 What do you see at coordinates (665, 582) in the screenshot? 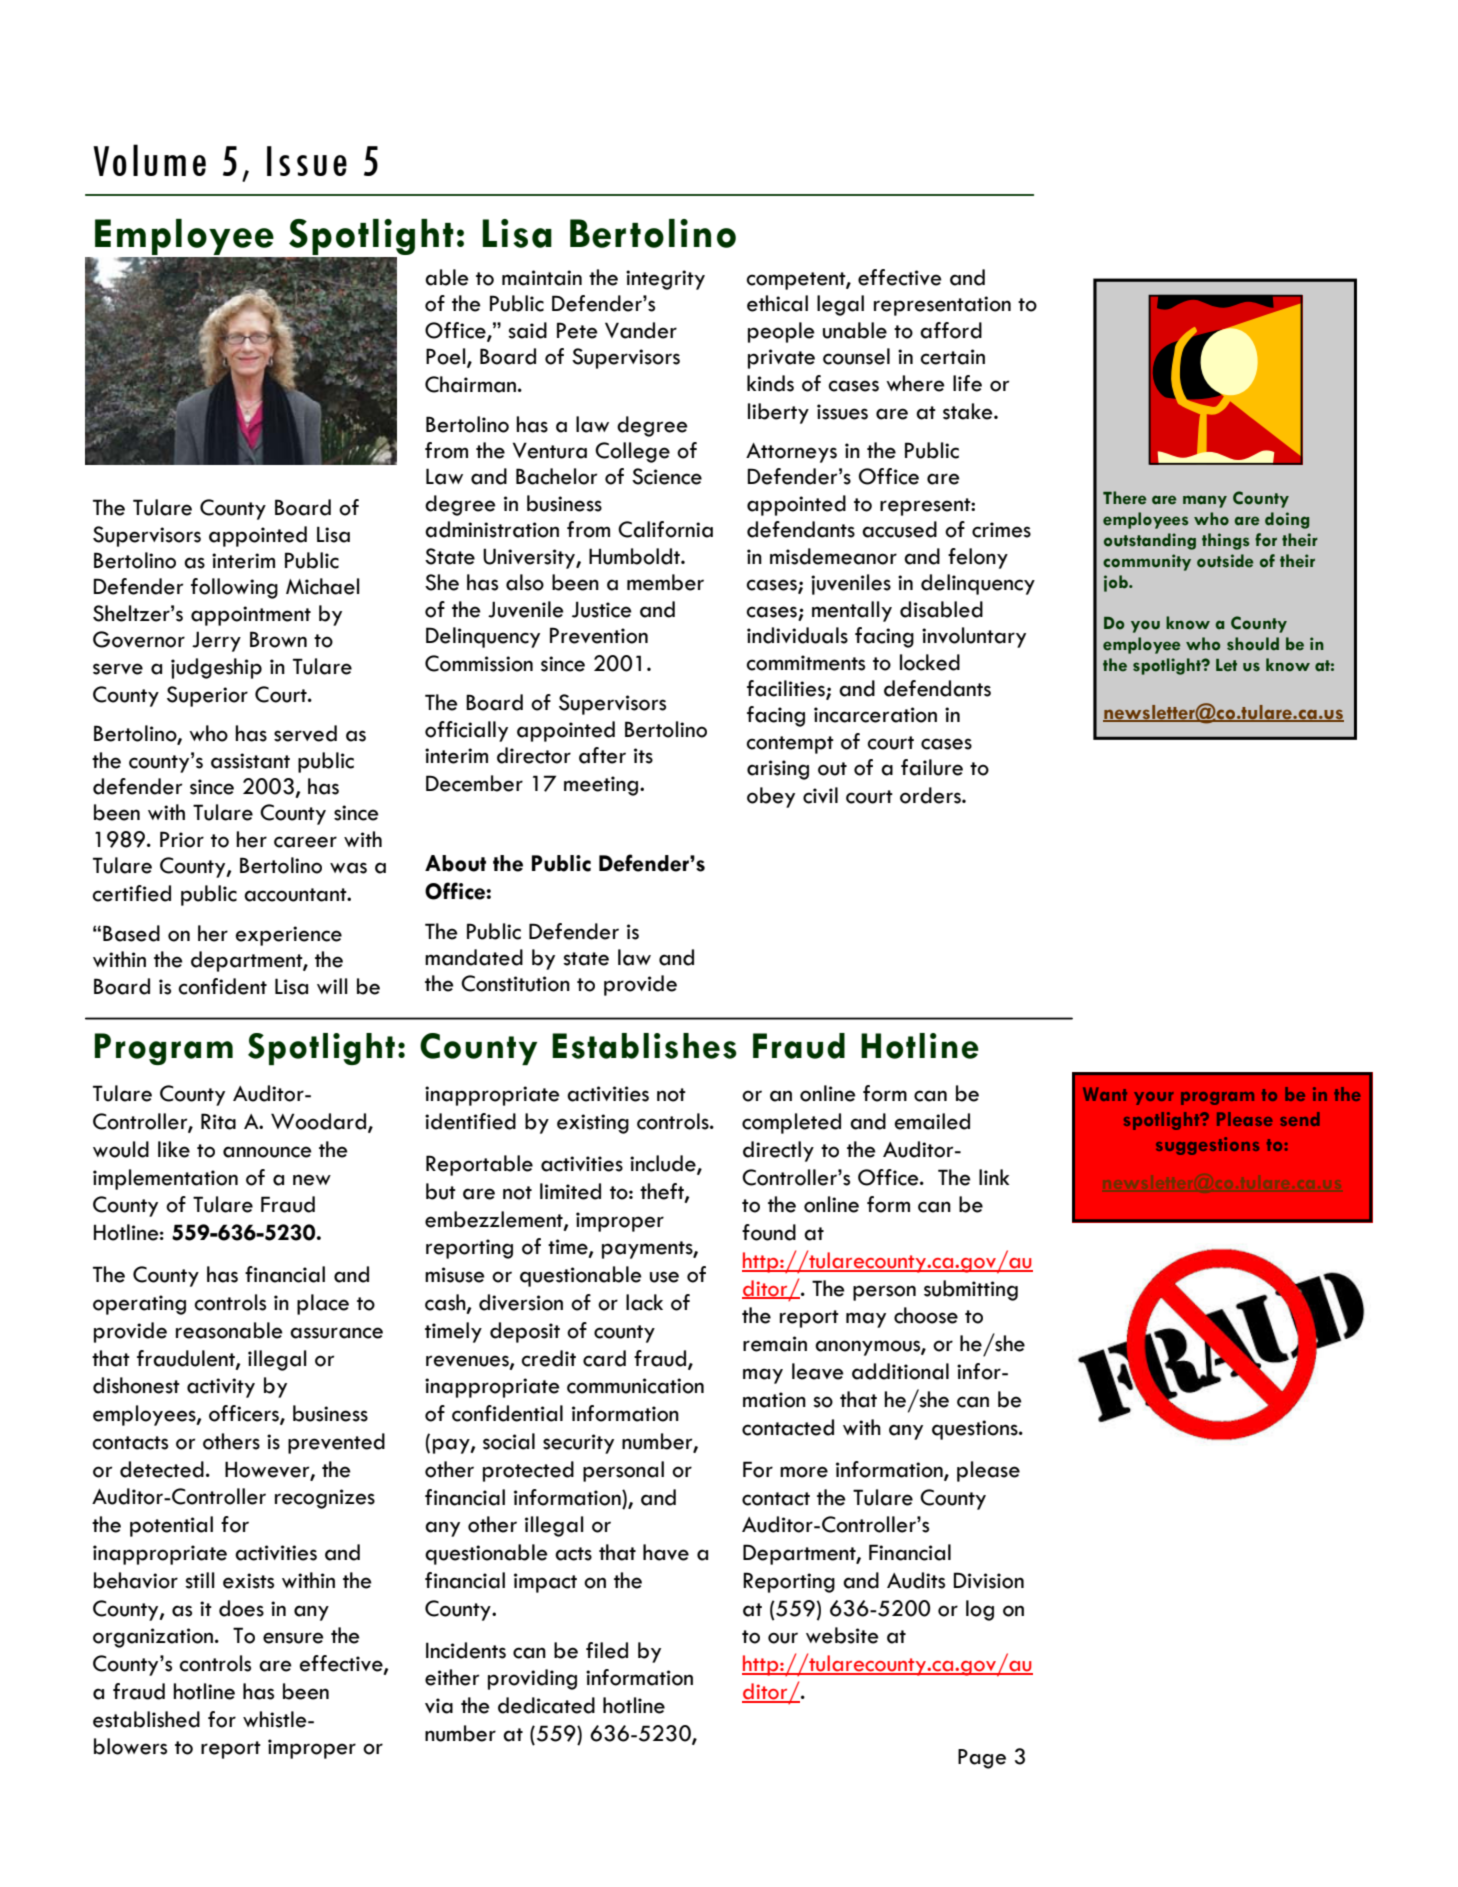
I see `member` at bounding box center [665, 582].
